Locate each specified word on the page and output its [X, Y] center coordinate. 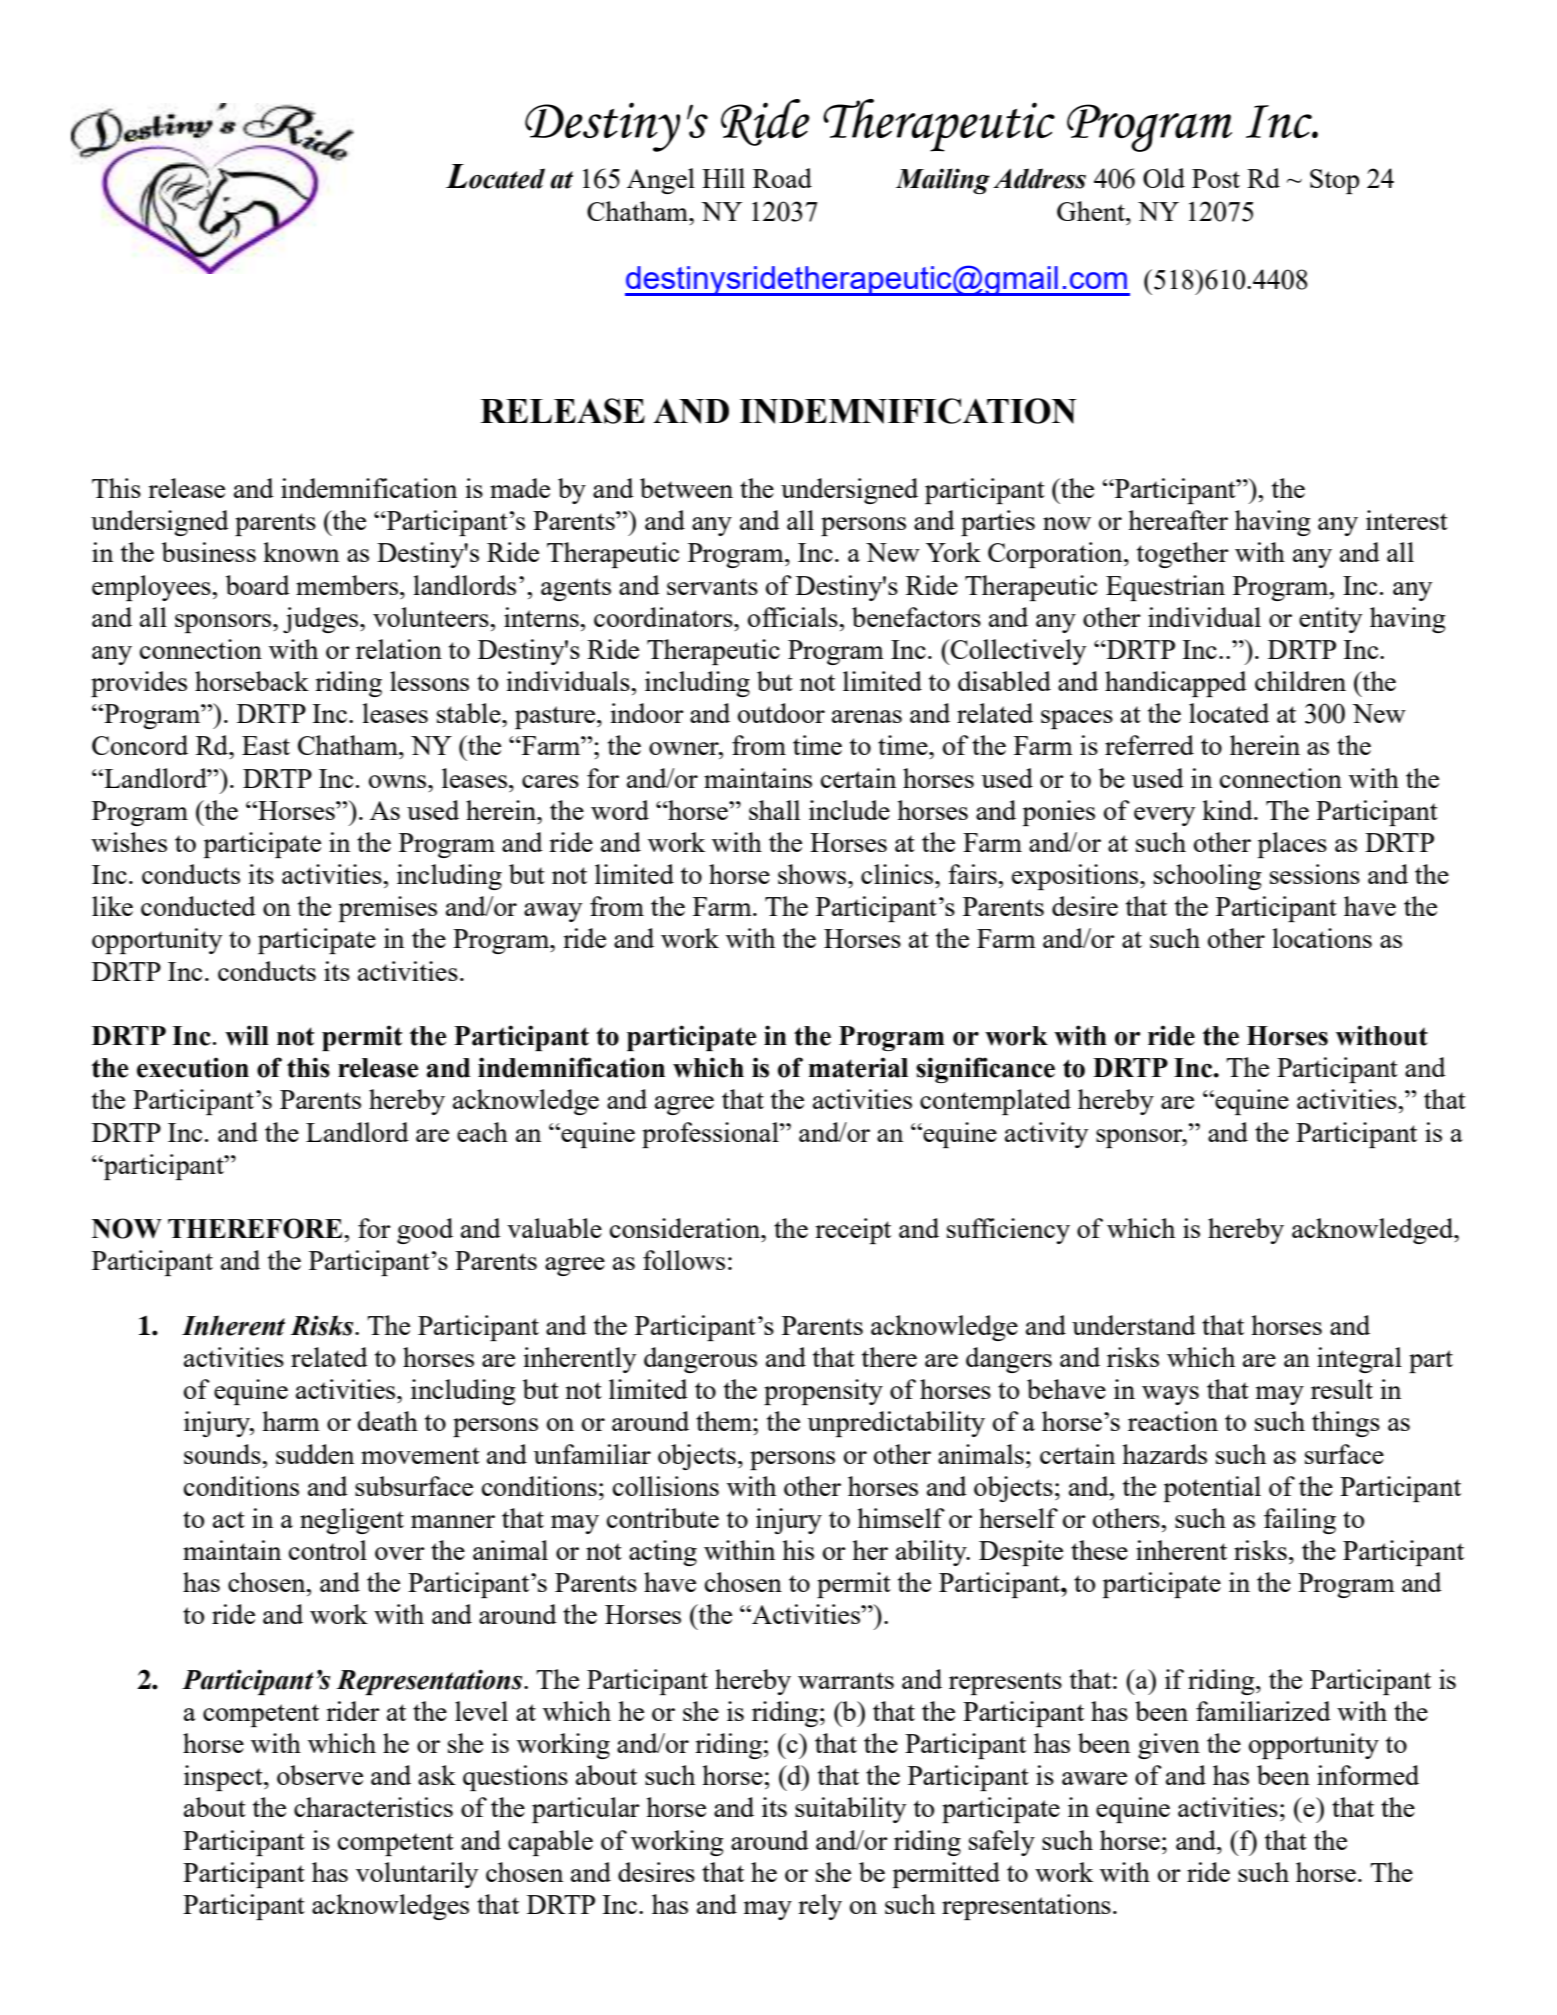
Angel [661, 181]
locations [1322, 938]
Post [1216, 178]
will [247, 1035]
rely [820, 1907]
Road [782, 178]
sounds [223, 1454]
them [725, 1421]
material [858, 1067]
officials [794, 617]
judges [322, 620]
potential [1212, 1489]
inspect [224, 1778]
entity [1330, 620]
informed [1368, 1775]
